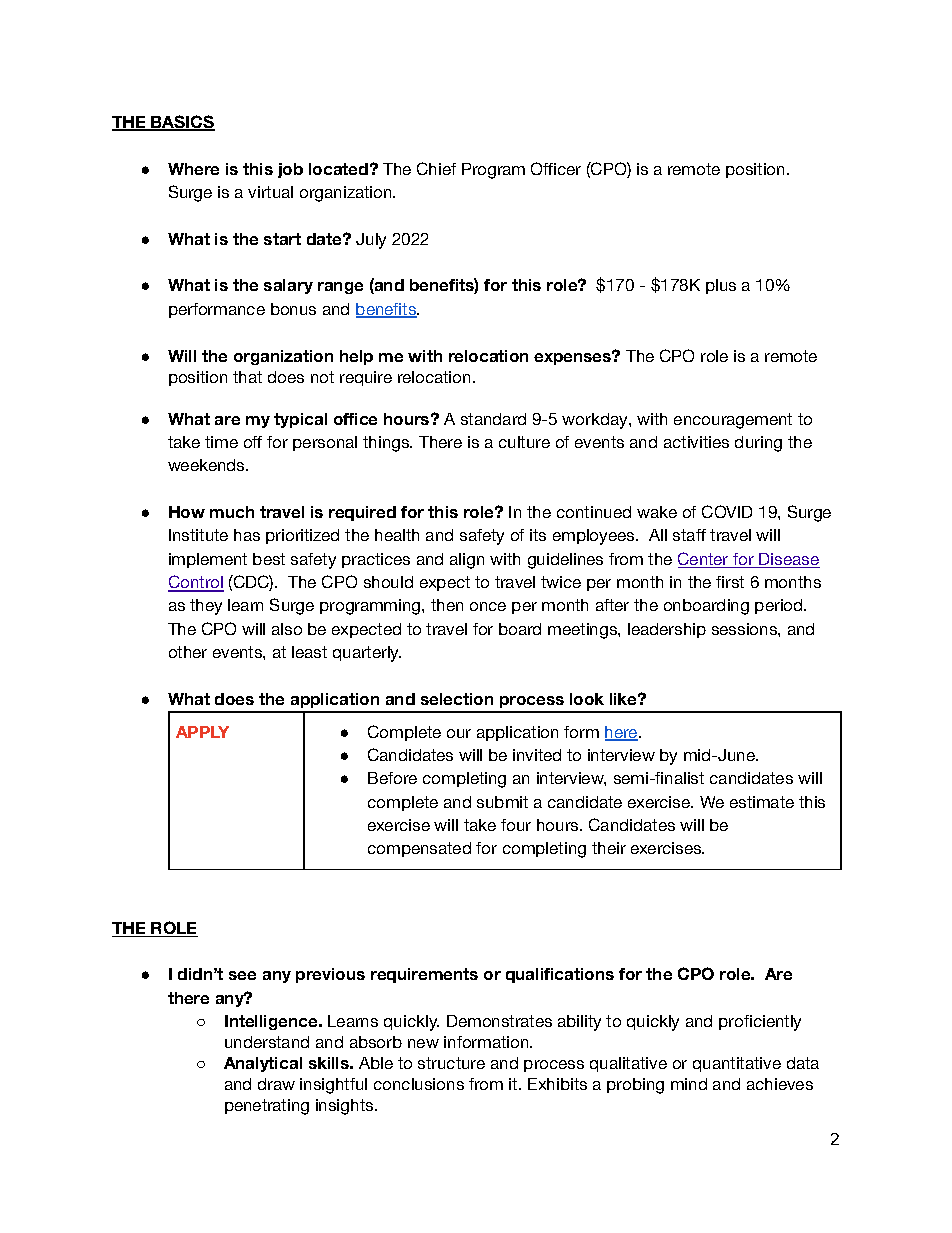 The height and width of the image is (1233, 952). I want to click on Chief, so click(436, 168).
